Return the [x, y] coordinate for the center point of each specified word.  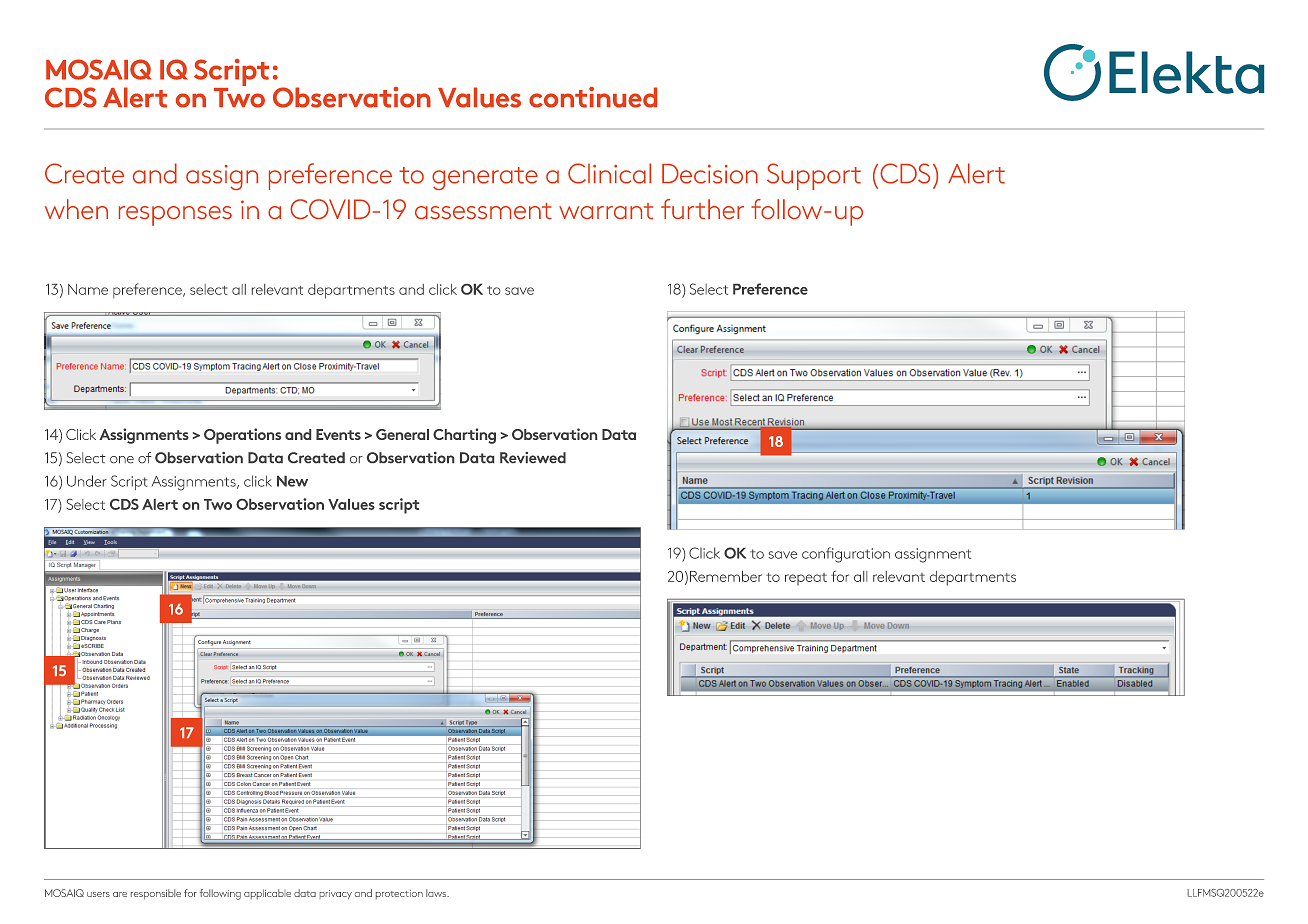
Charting [464, 436]
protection [399, 894]
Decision [710, 174]
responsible [156, 894]
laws [437, 893]
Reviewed [533, 457]
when [76, 209]
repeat [806, 579]
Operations [242, 436]
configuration [846, 555]
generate [485, 178]
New [292, 481]
